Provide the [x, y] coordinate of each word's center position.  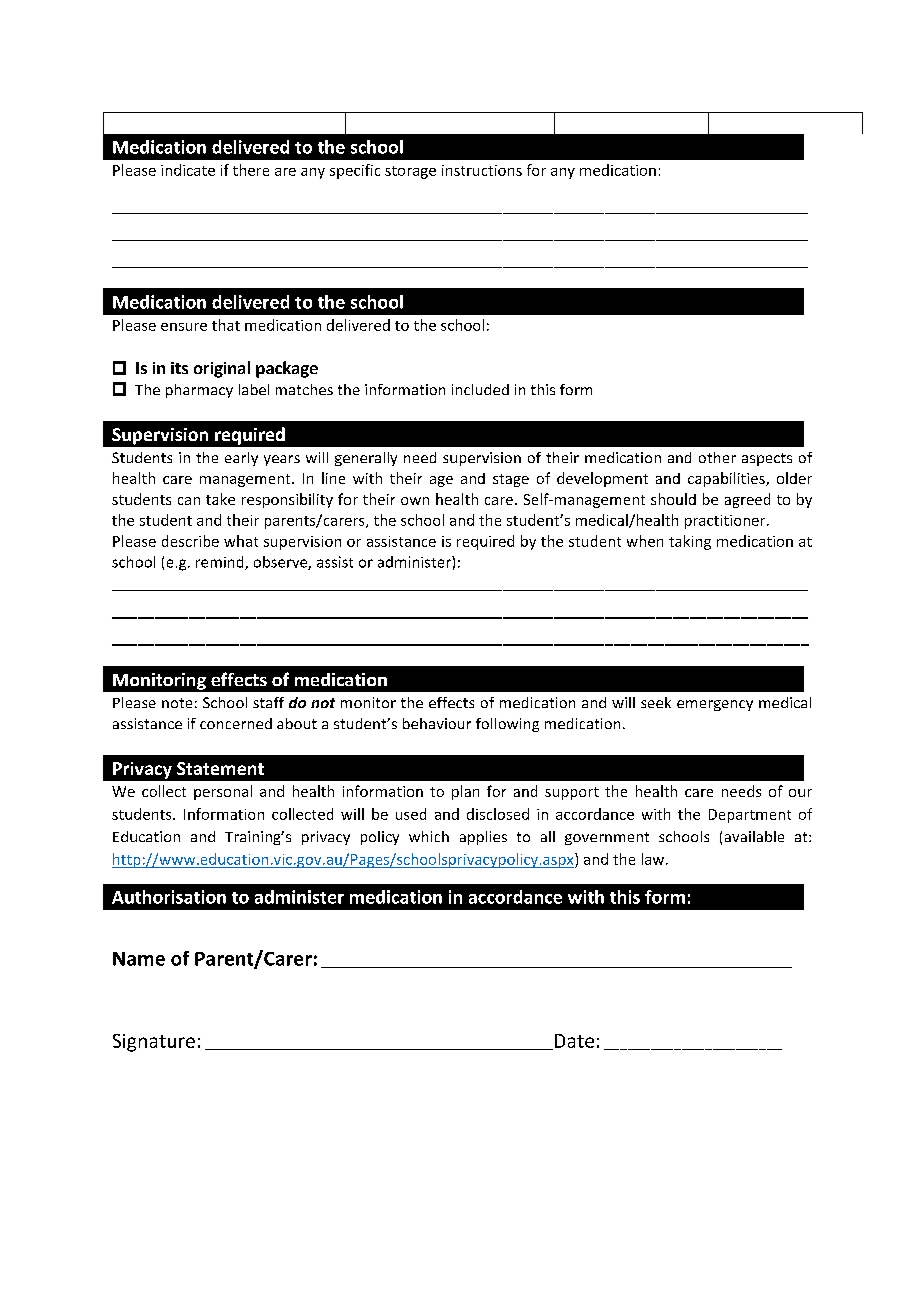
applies [483, 838]
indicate [188, 170]
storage [410, 172]
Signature [154, 1043]
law [653, 859]
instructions [482, 170]
